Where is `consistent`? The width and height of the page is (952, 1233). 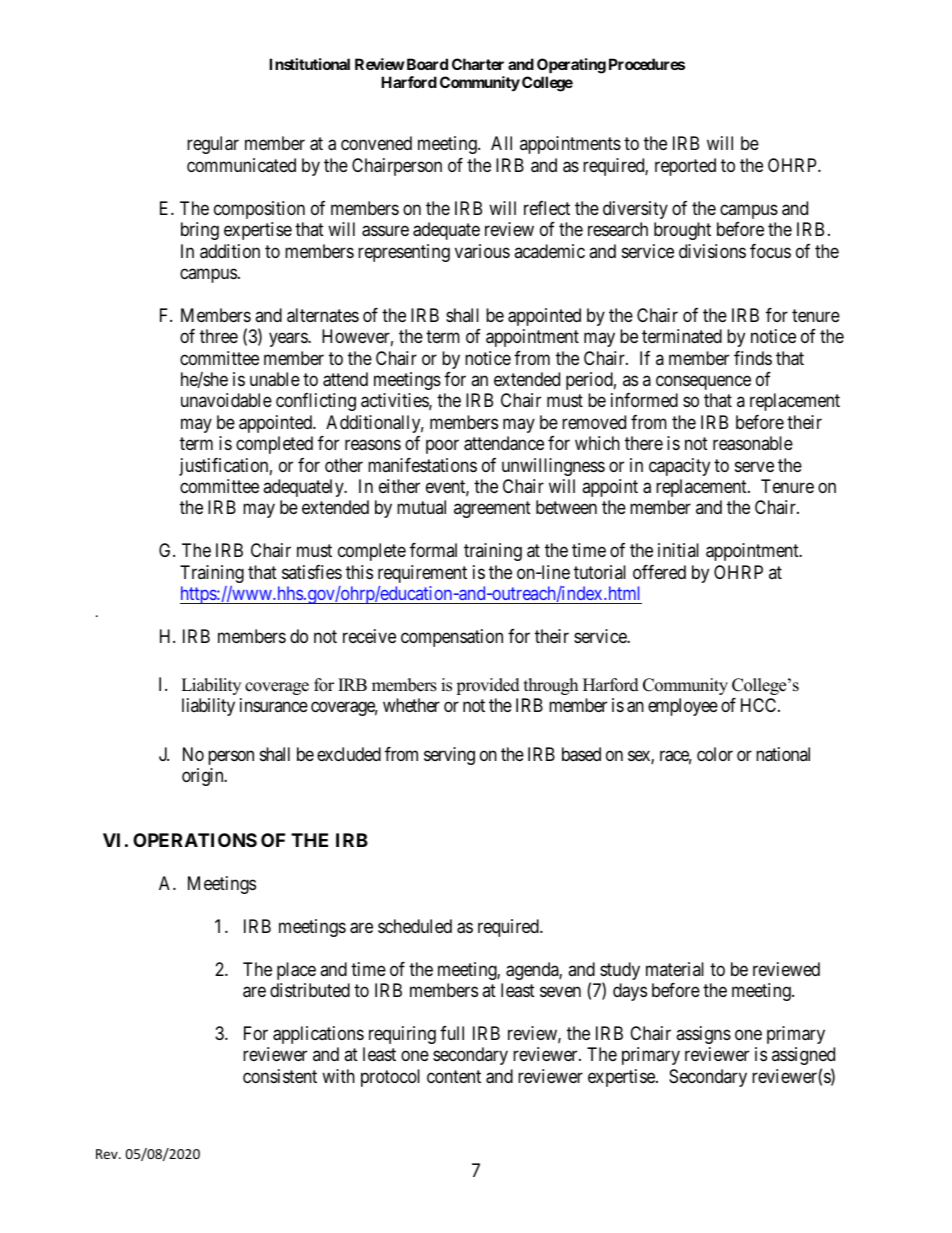 consistent is located at coordinates (280, 1076).
